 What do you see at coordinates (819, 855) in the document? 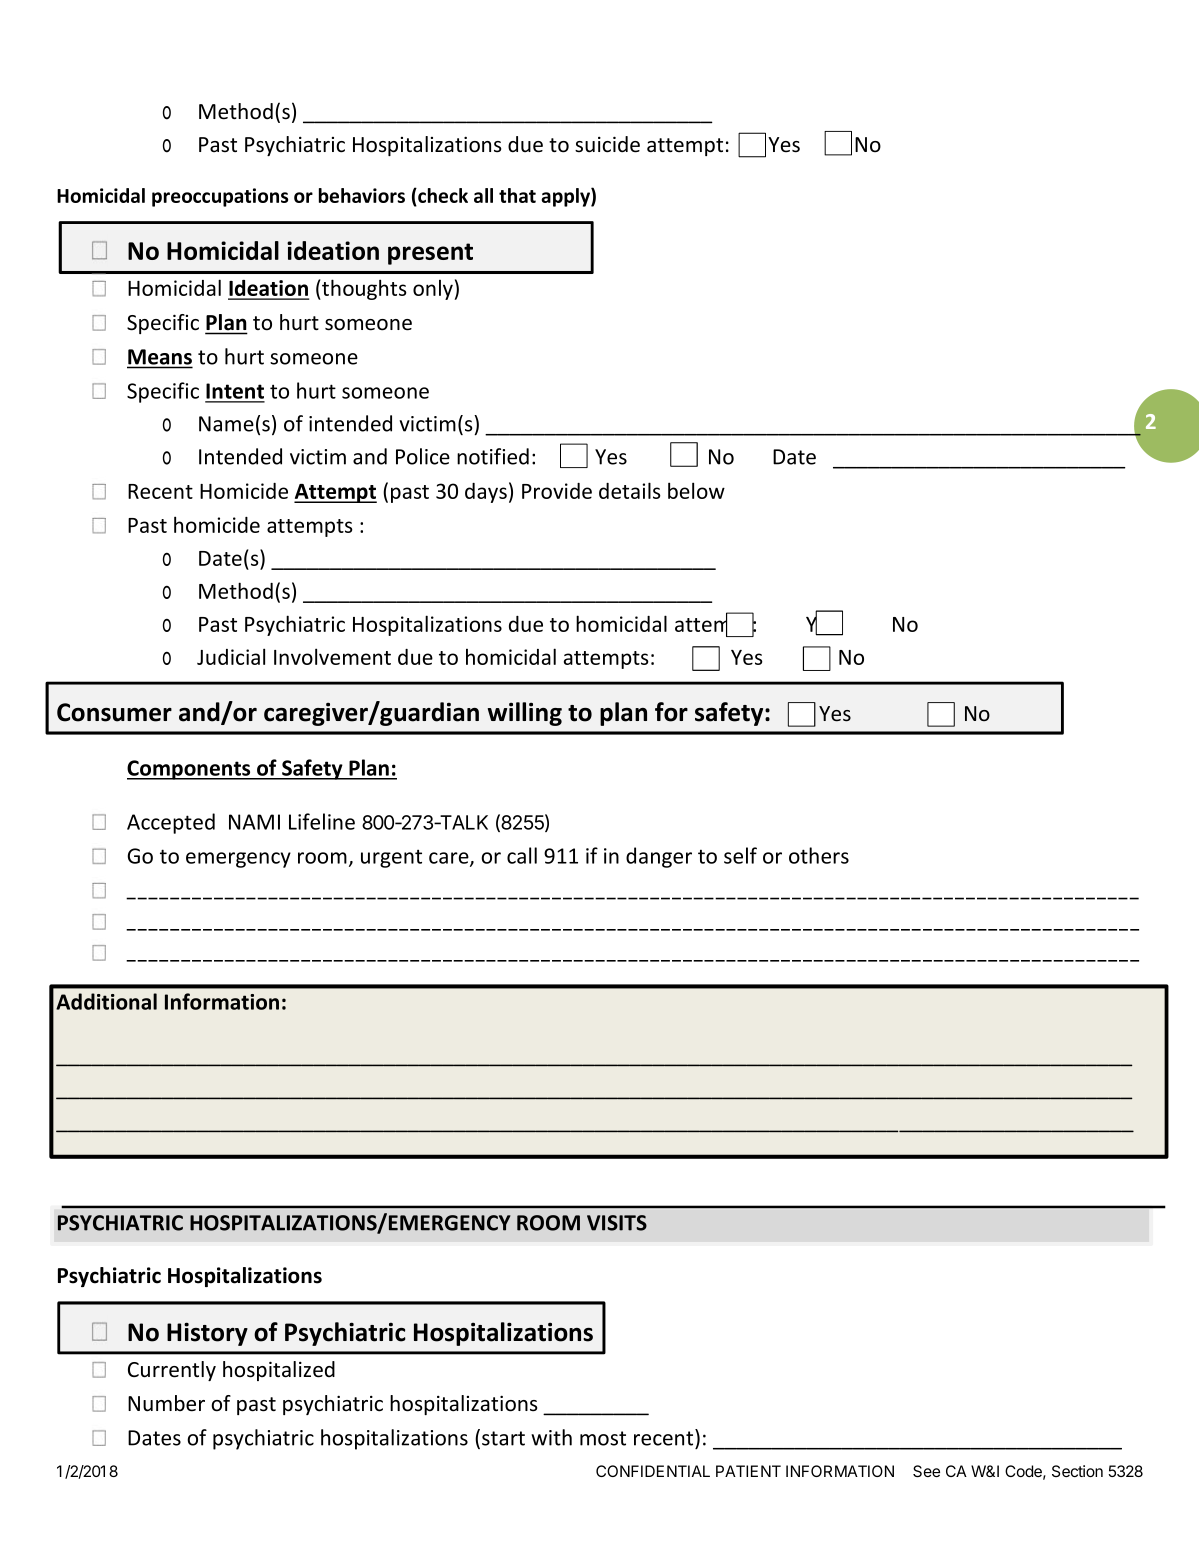
I see `others` at bounding box center [819, 855].
